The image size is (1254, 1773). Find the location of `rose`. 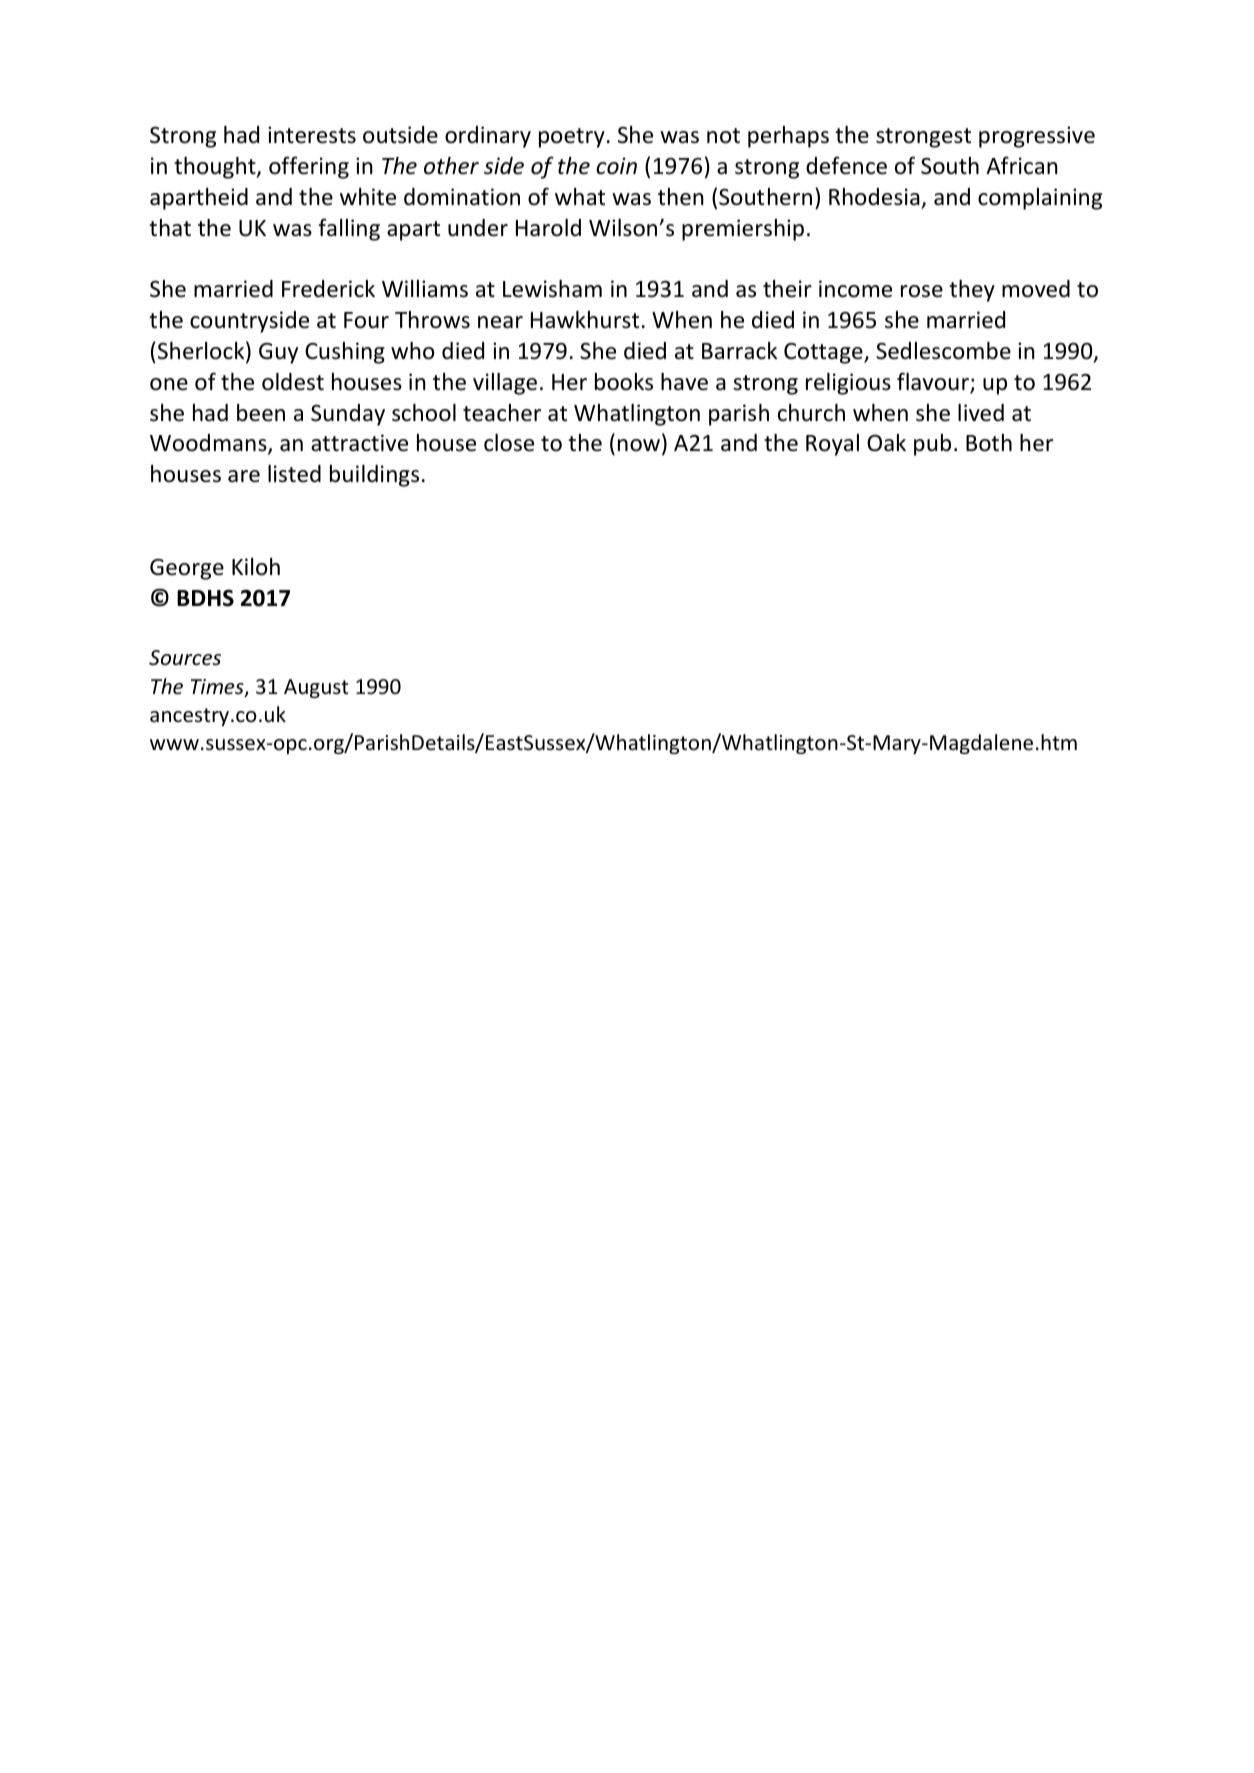

rose is located at coordinates (922, 291).
